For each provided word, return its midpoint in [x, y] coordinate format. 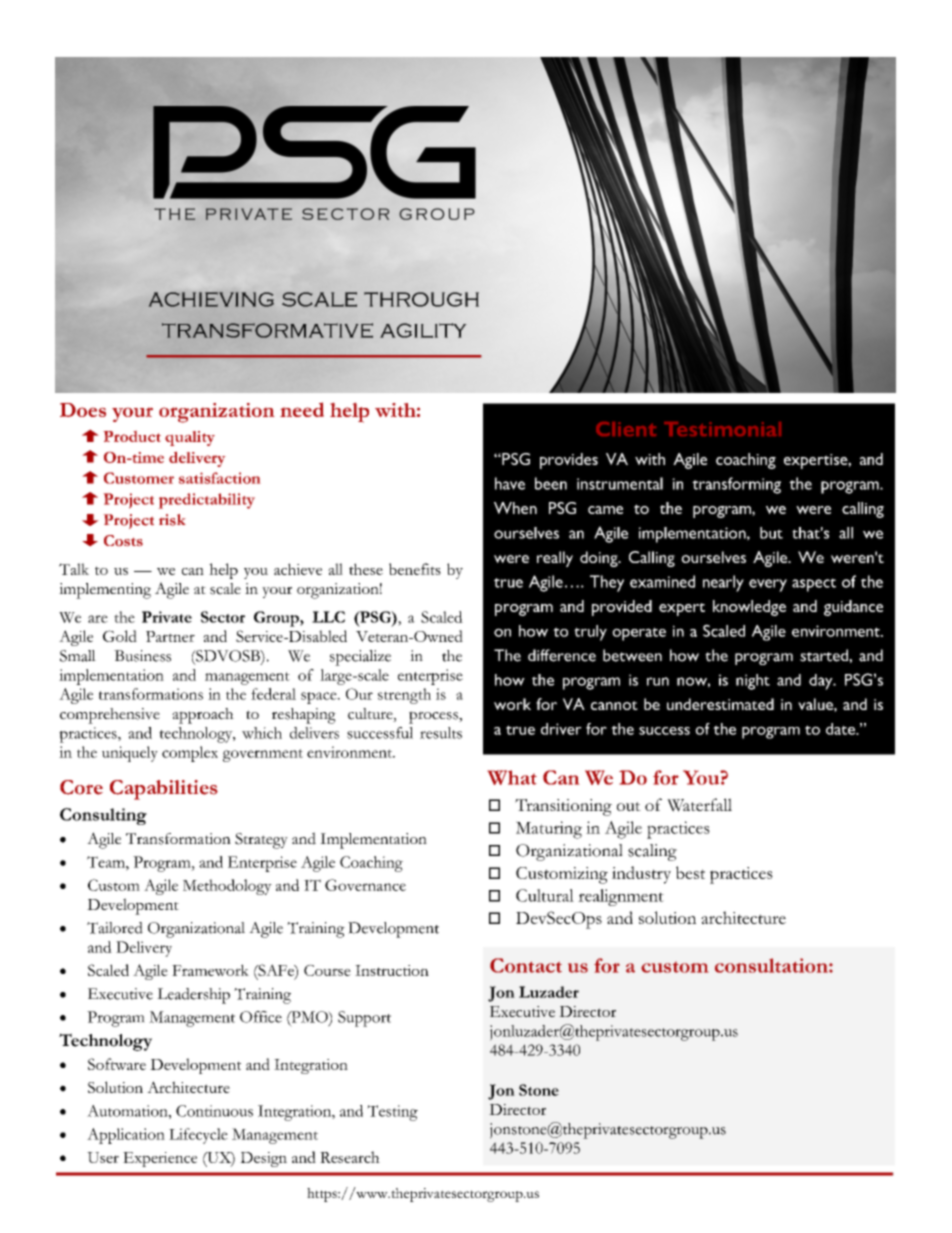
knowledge [749, 608]
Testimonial [722, 429]
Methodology [227, 887]
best [690, 872]
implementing [105, 591]
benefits [415, 569]
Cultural [545, 895]
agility [423, 330]
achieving [211, 299]
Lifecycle [198, 1136]
